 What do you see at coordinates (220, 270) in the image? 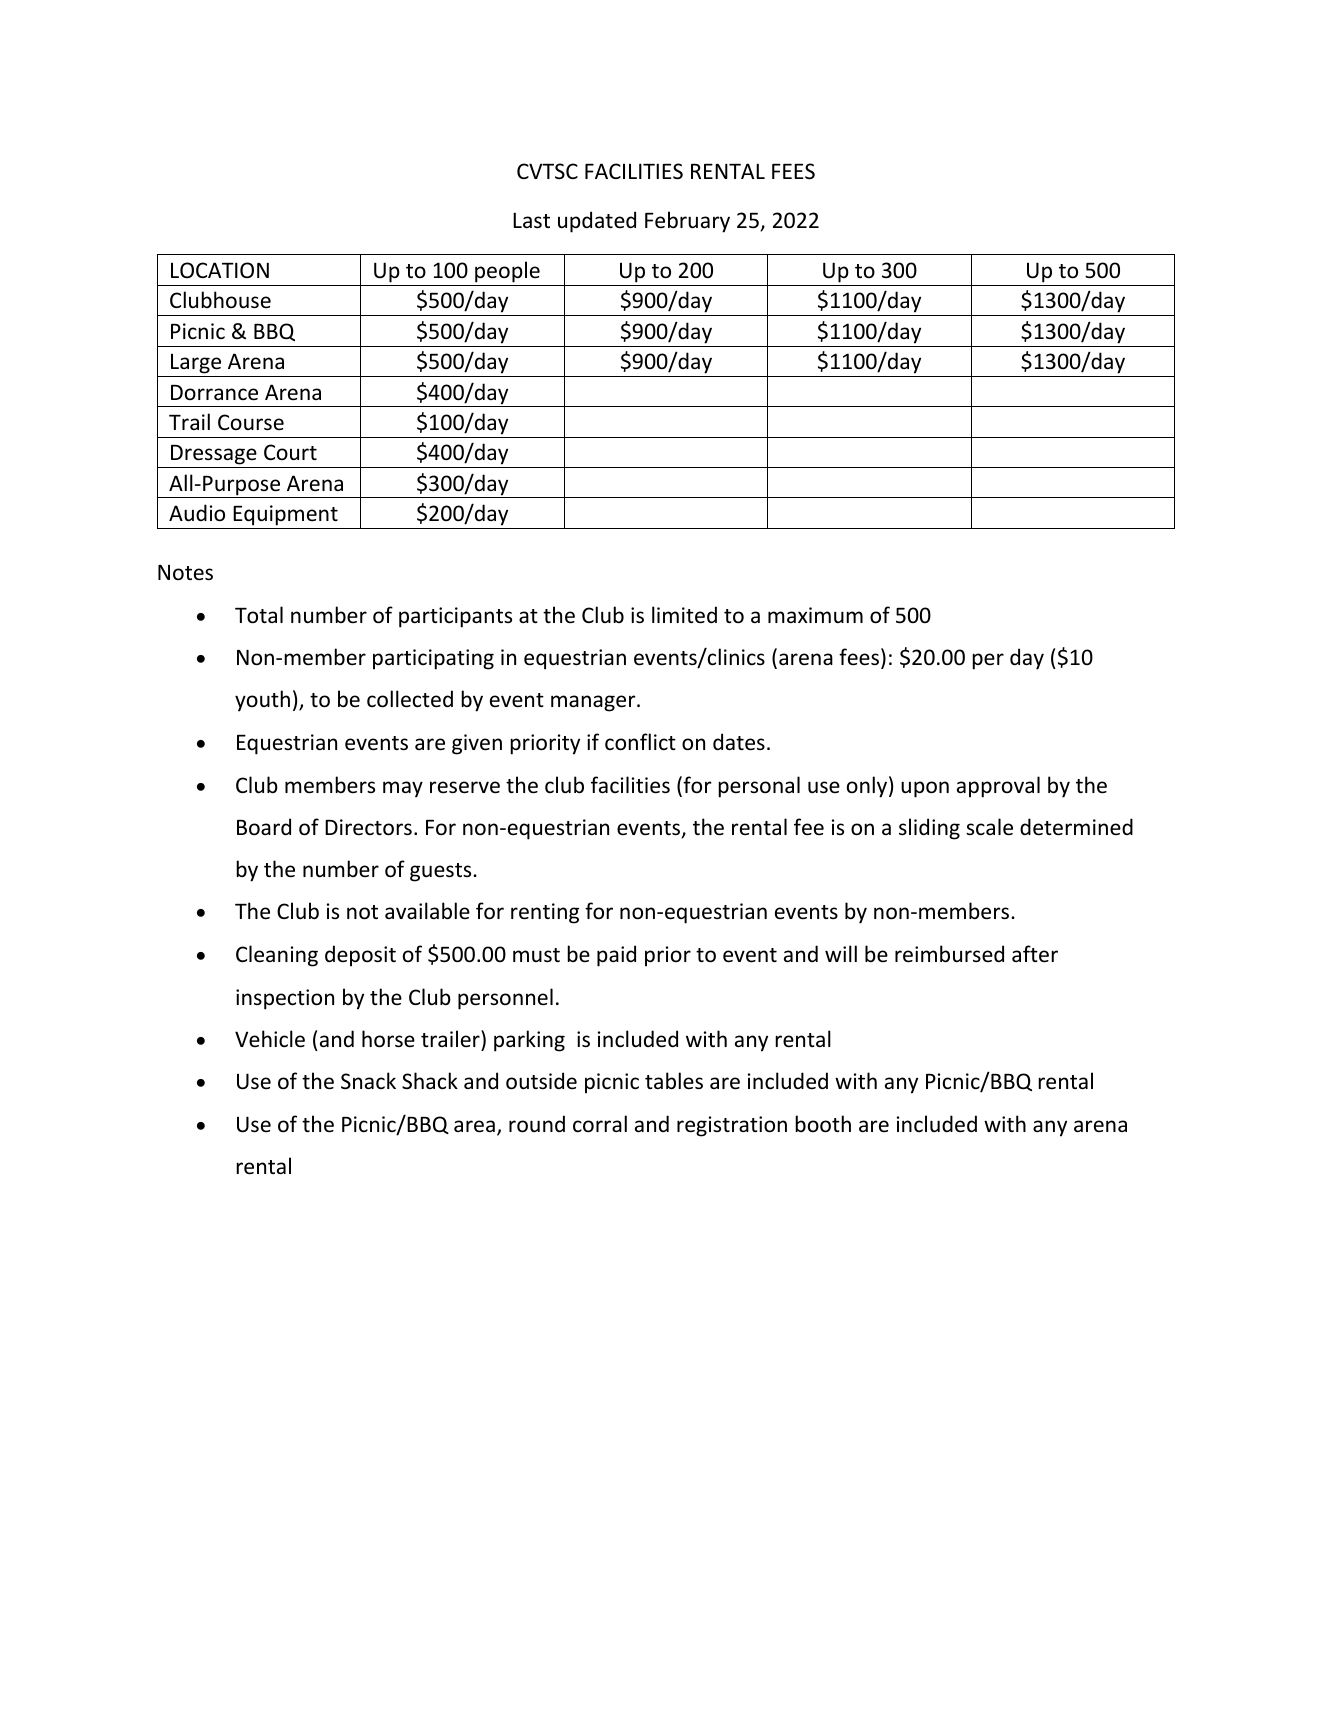
I see `LOCATION` at bounding box center [220, 270].
